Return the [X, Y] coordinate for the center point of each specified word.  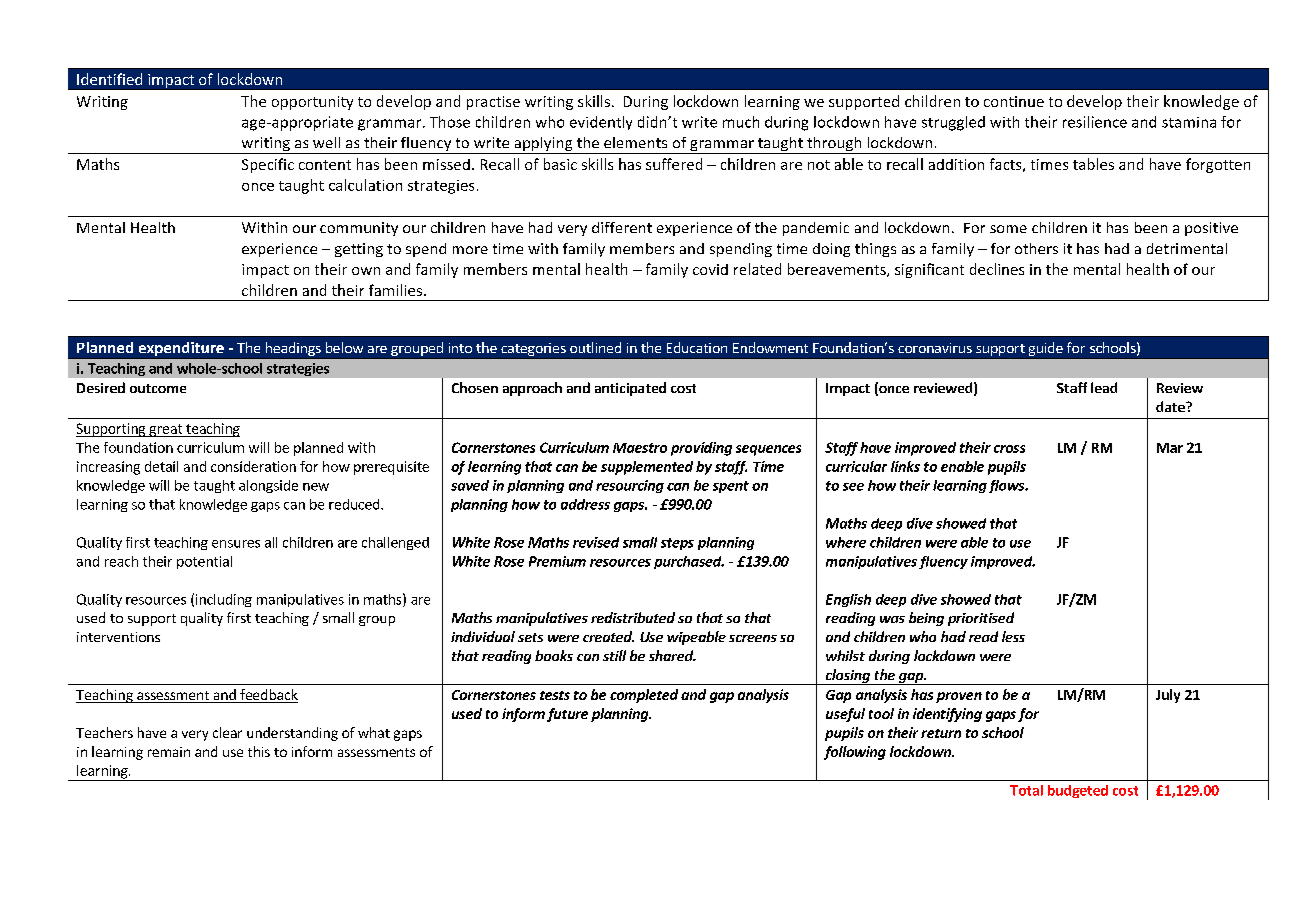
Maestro [640, 448]
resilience [1095, 122]
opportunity [312, 103]
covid [710, 269]
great [166, 430]
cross [1009, 449]
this [259, 751]
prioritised [981, 619]
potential [204, 562]
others [1036, 248]
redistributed [633, 617]
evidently [601, 123]
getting [359, 250]
